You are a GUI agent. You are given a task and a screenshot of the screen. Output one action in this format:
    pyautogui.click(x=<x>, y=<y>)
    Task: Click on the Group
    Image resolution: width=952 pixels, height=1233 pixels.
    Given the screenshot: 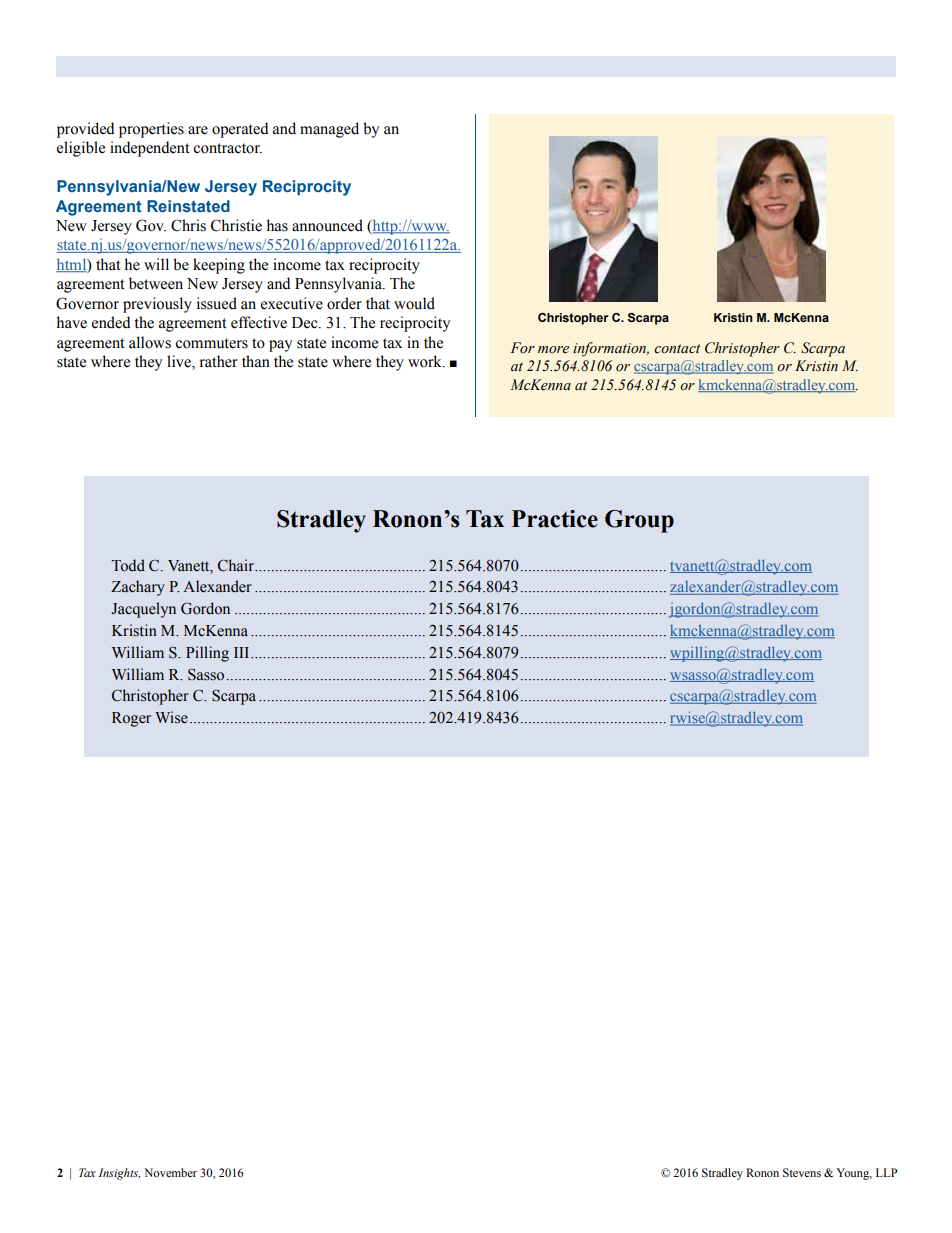 What is the action you would take?
    pyautogui.click(x=639, y=521)
